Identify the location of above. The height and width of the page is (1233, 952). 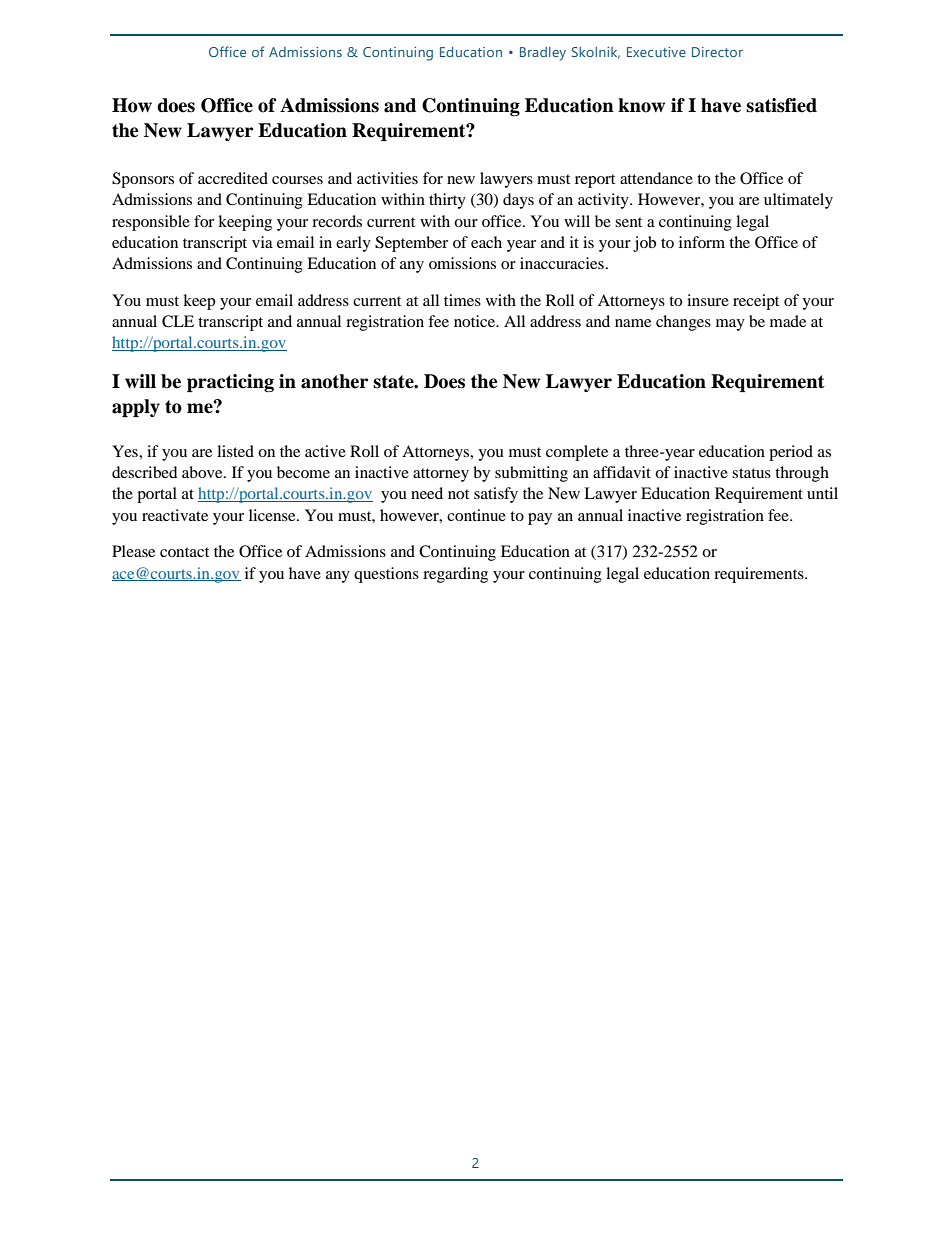
(203, 472).
